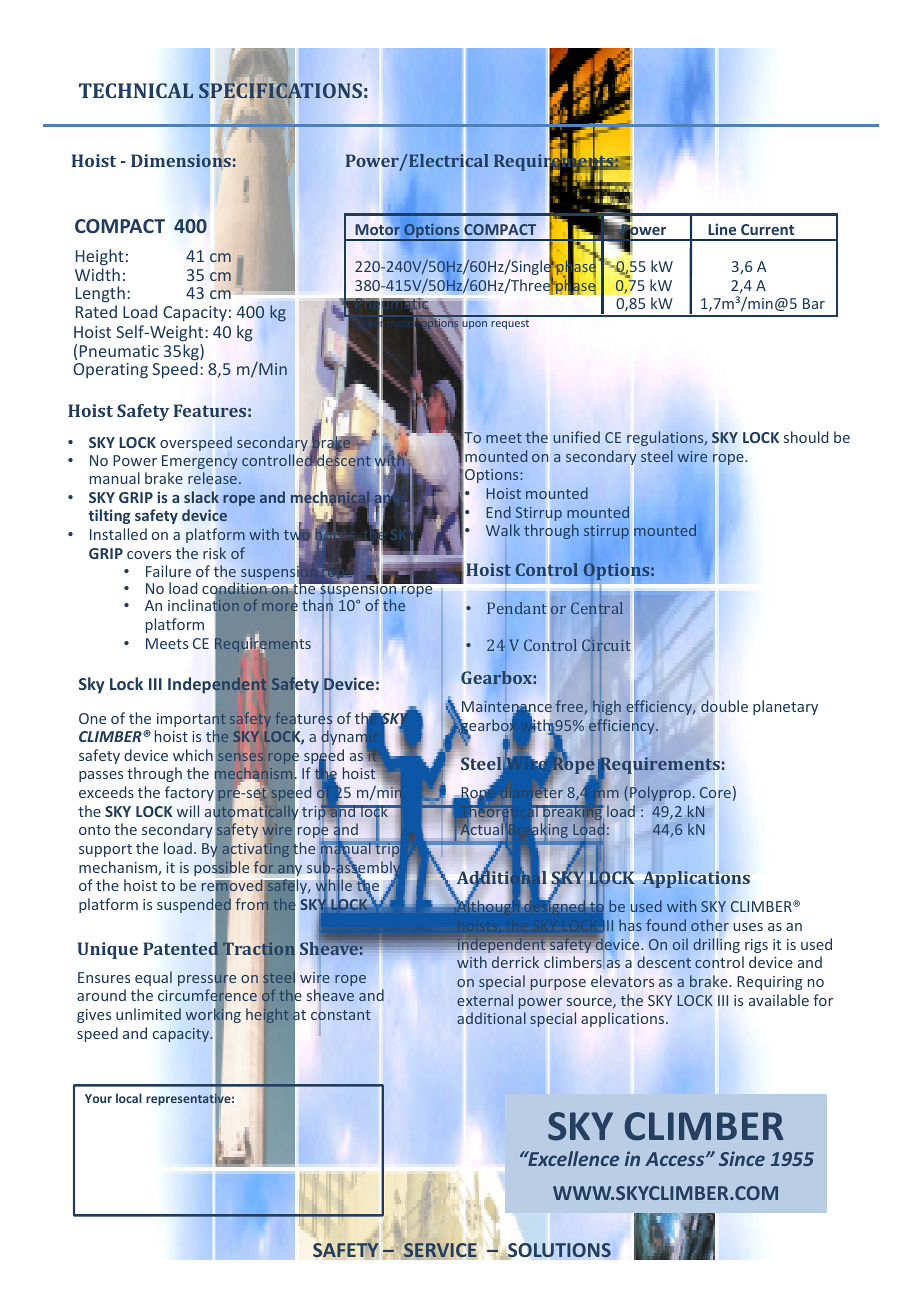  Describe the element at coordinates (518, 608) in the document. I see `Pendant` at that location.
